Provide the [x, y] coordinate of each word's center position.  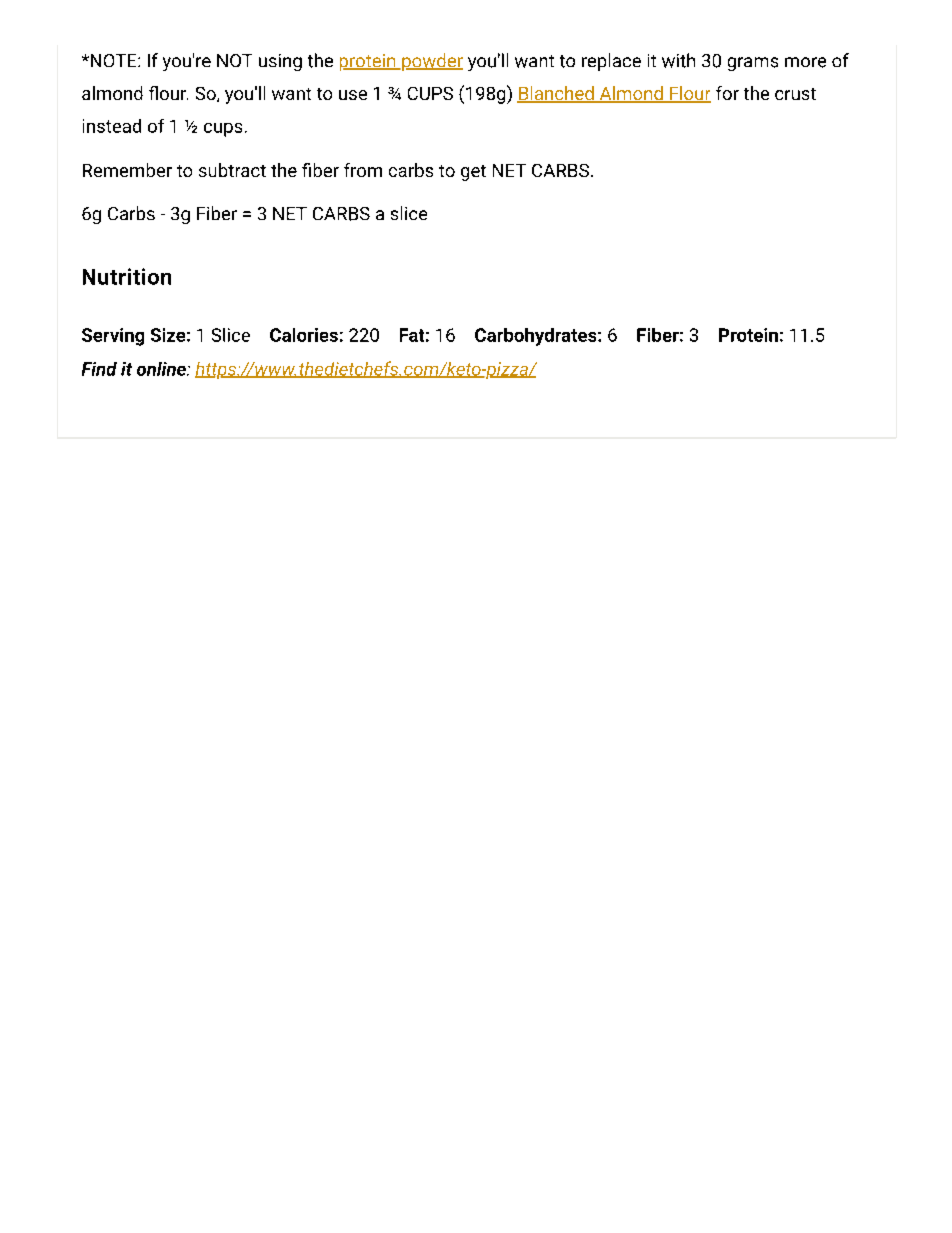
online [162, 369]
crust [795, 94]
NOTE [113, 60]
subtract [232, 170]
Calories [304, 335]
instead [112, 126]
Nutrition [127, 276]
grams [753, 64]
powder [431, 62]
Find [99, 369]
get [473, 173]
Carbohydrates [537, 337]
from [363, 170]
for [727, 93]
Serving [113, 337]
